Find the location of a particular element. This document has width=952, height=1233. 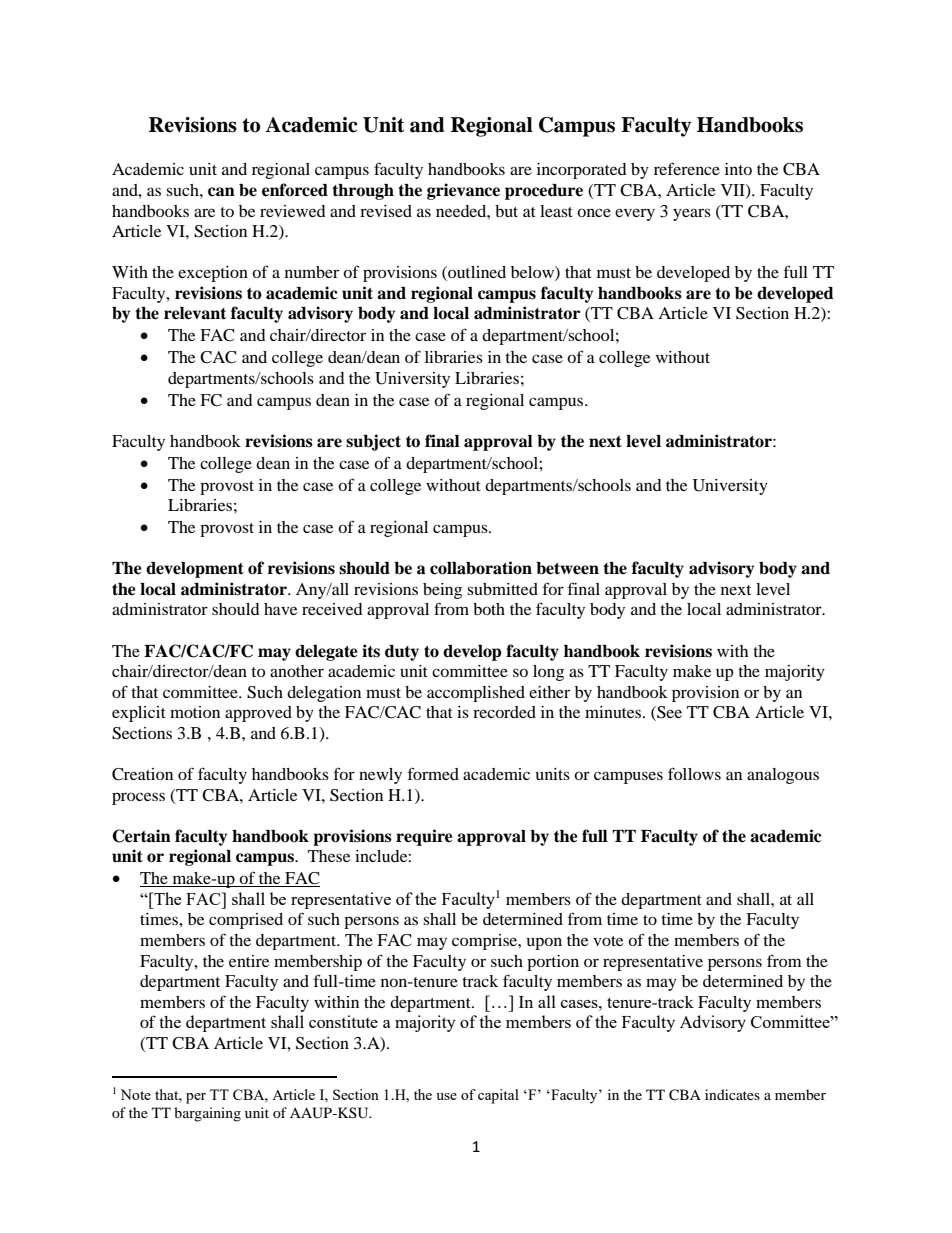

See is located at coordinates (668, 713).
